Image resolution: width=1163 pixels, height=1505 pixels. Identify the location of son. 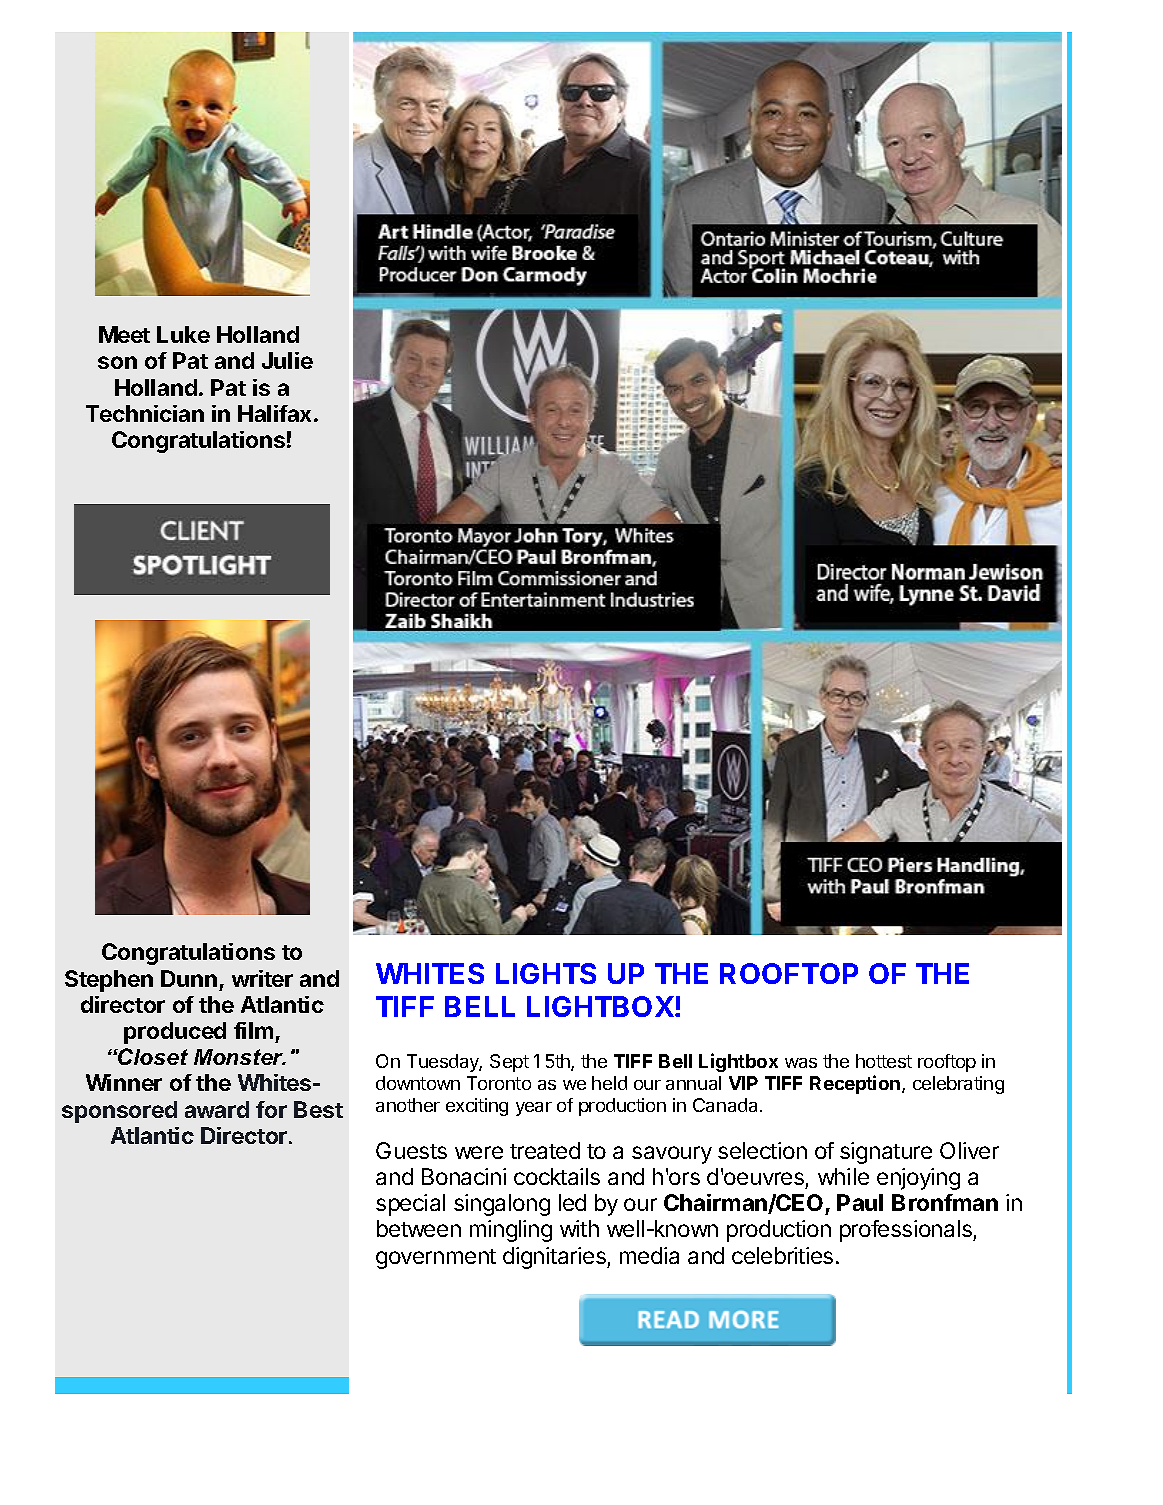
(117, 362).
